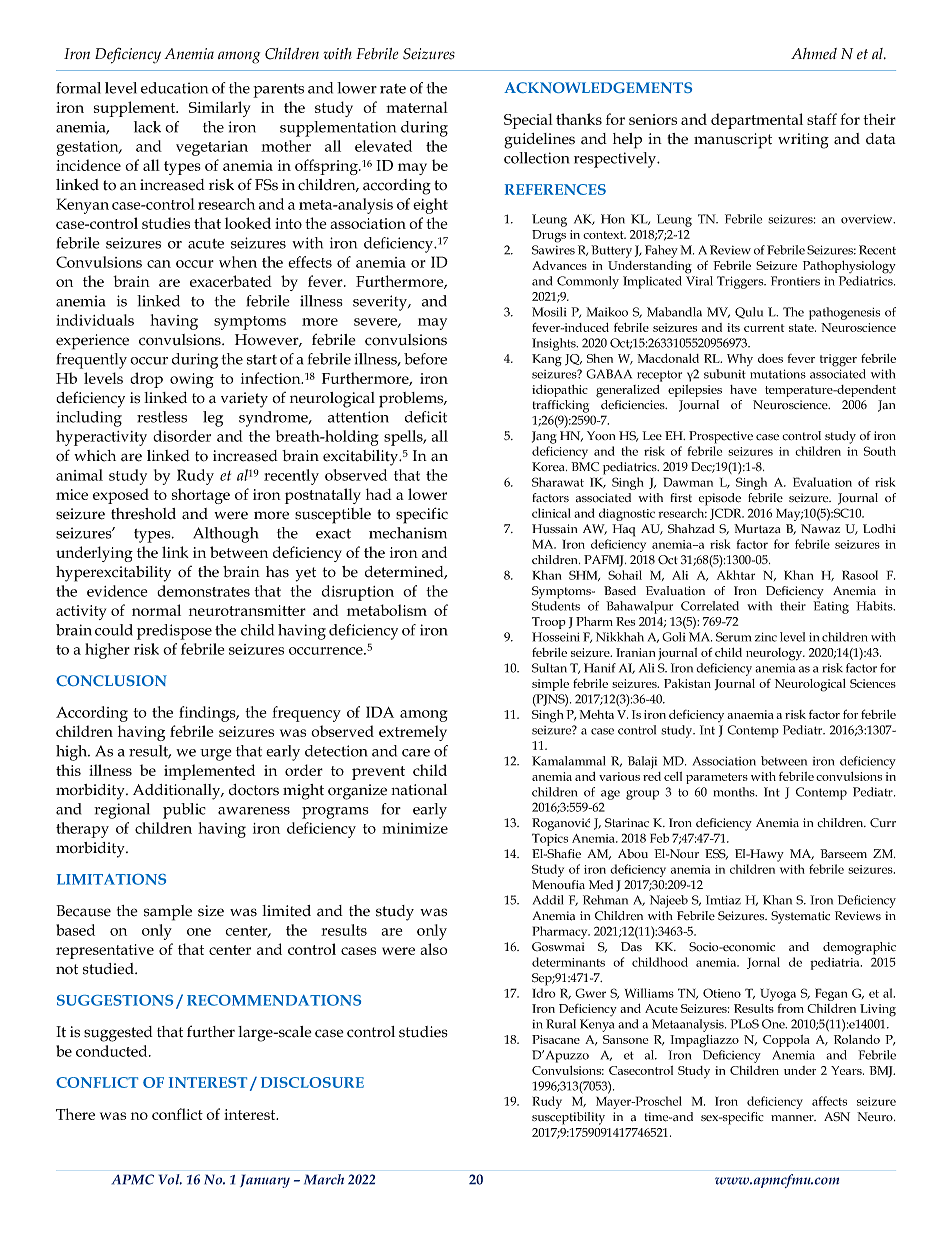 This page has width=952, height=1233. I want to click on anaemia, so click(750, 714).
